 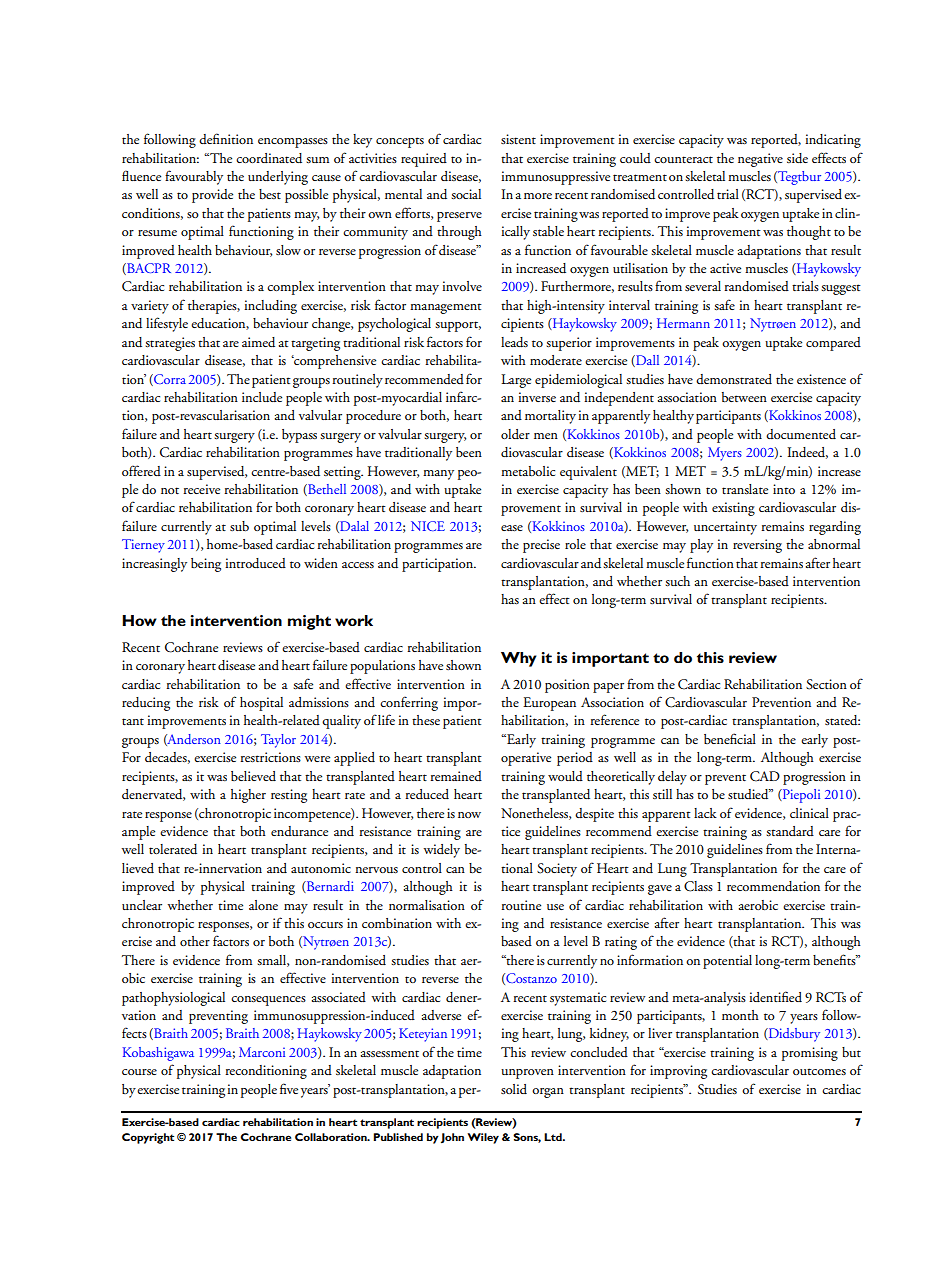 What do you see at coordinates (469, 815) in the screenshot?
I see `now` at bounding box center [469, 815].
